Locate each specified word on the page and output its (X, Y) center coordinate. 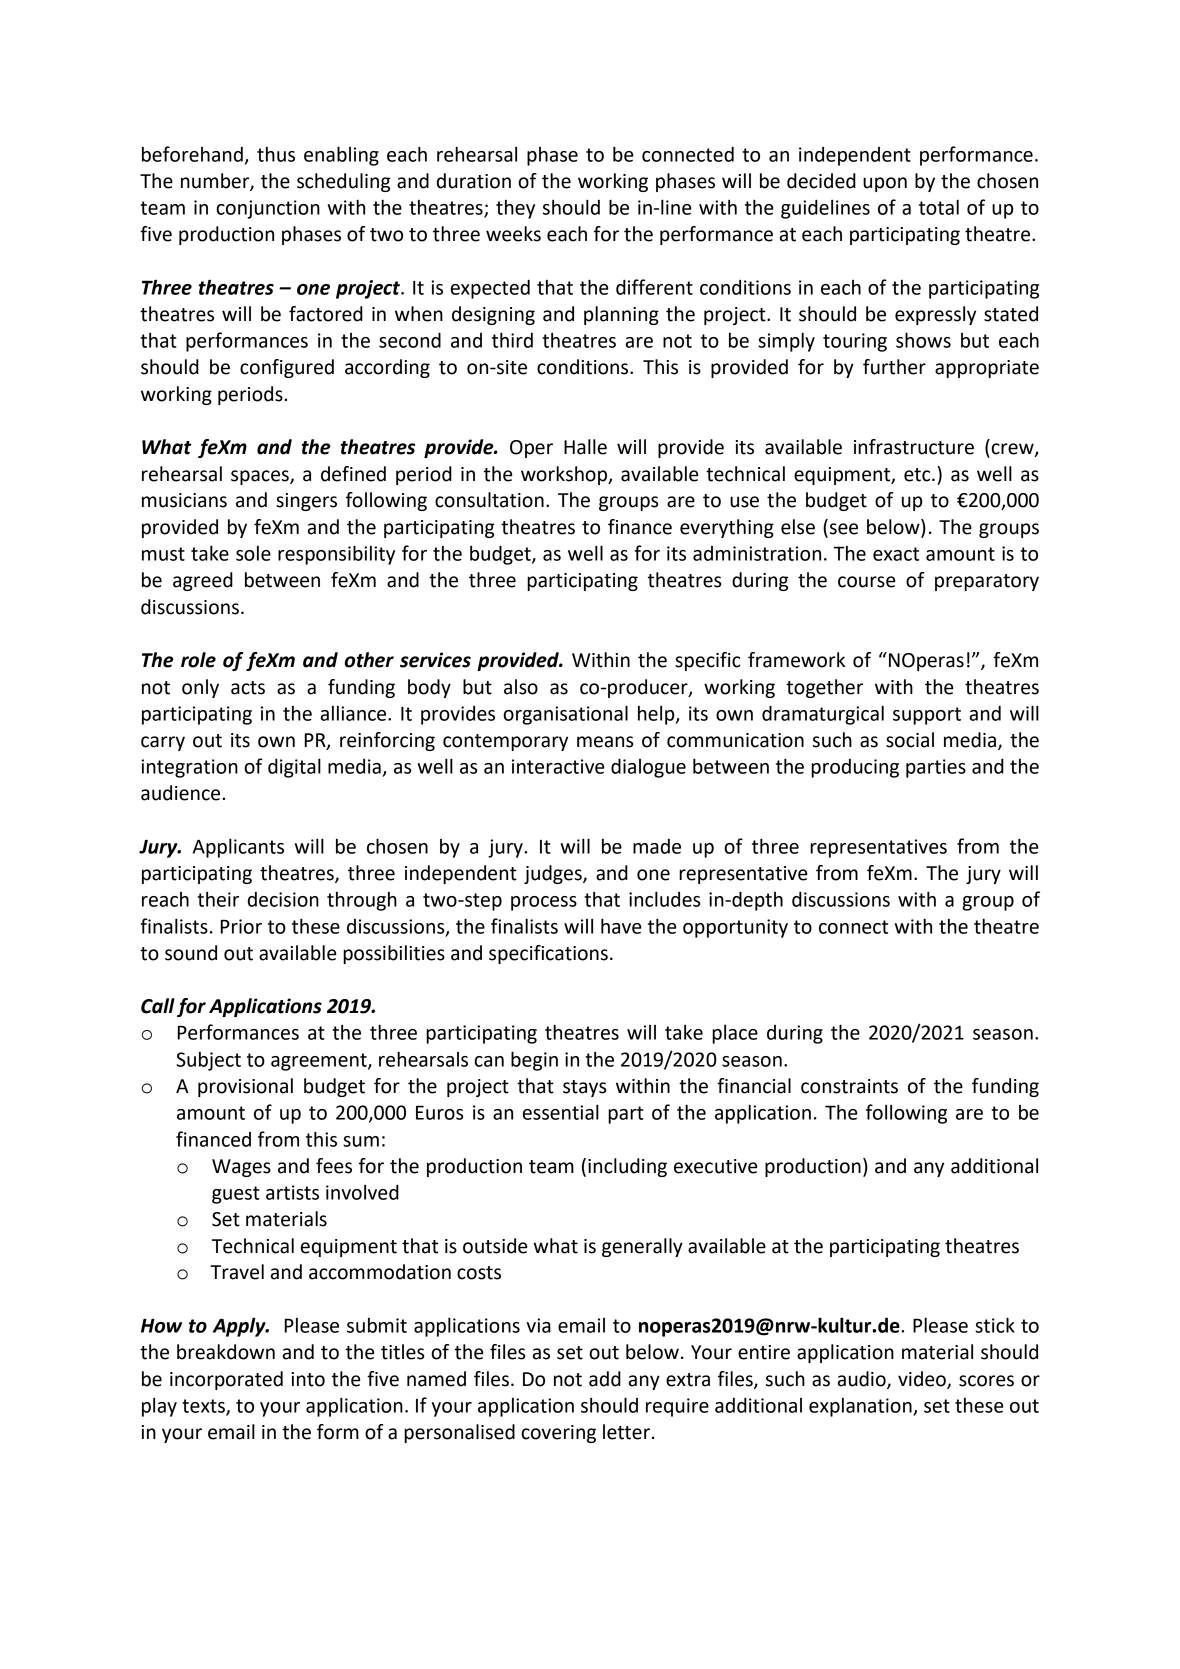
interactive (558, 766)
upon (885, 184)
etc (918, 475)
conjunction (268, 209)
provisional (245, 1087)
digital (294, 768)
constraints (849, 1086)
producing (855, 768)
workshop (565, 475)
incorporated (226, 1380)
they (515, 209)
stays (584, 1088)
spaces (261, 477)
